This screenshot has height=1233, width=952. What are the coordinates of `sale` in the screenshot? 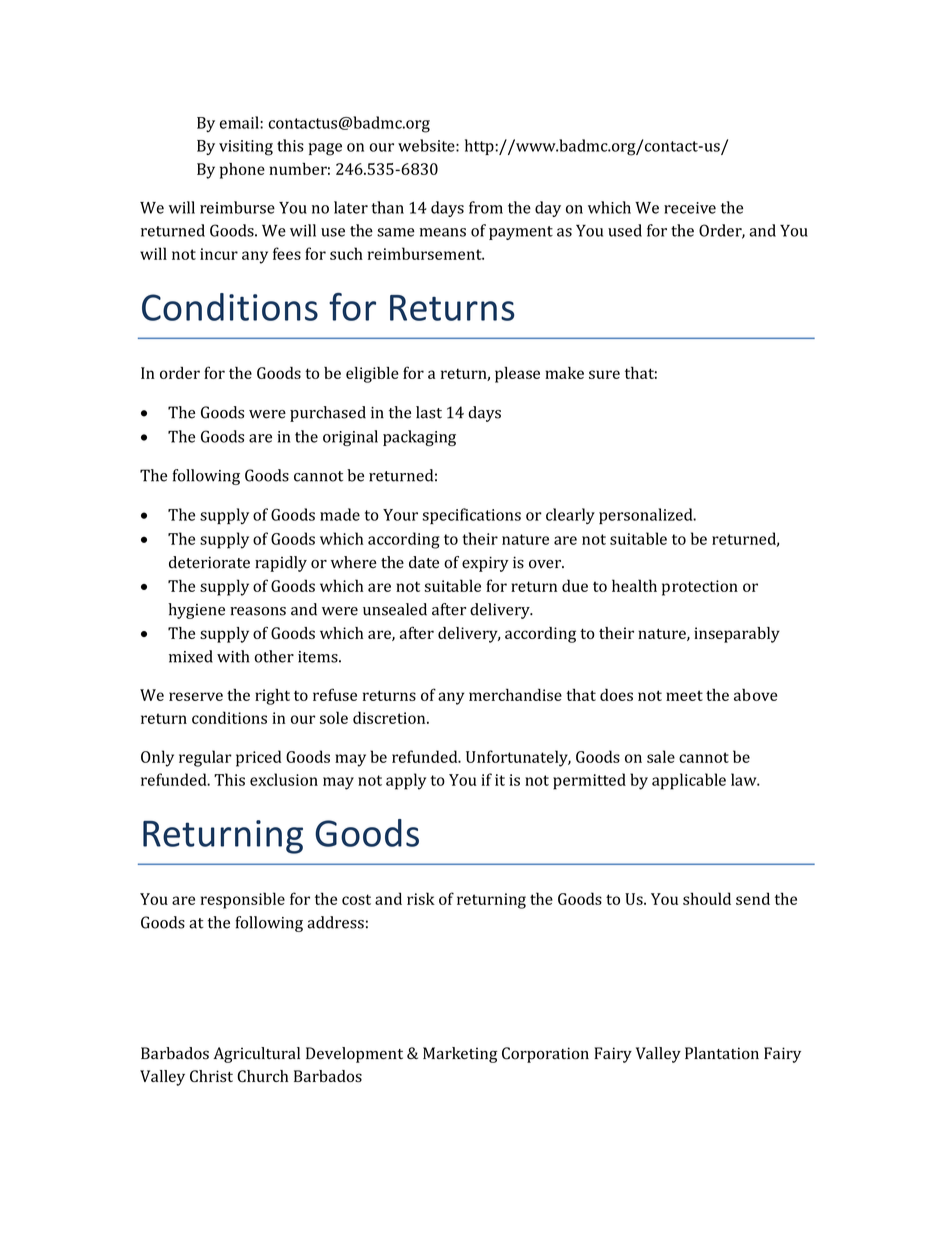 It's located at (661, 756).
